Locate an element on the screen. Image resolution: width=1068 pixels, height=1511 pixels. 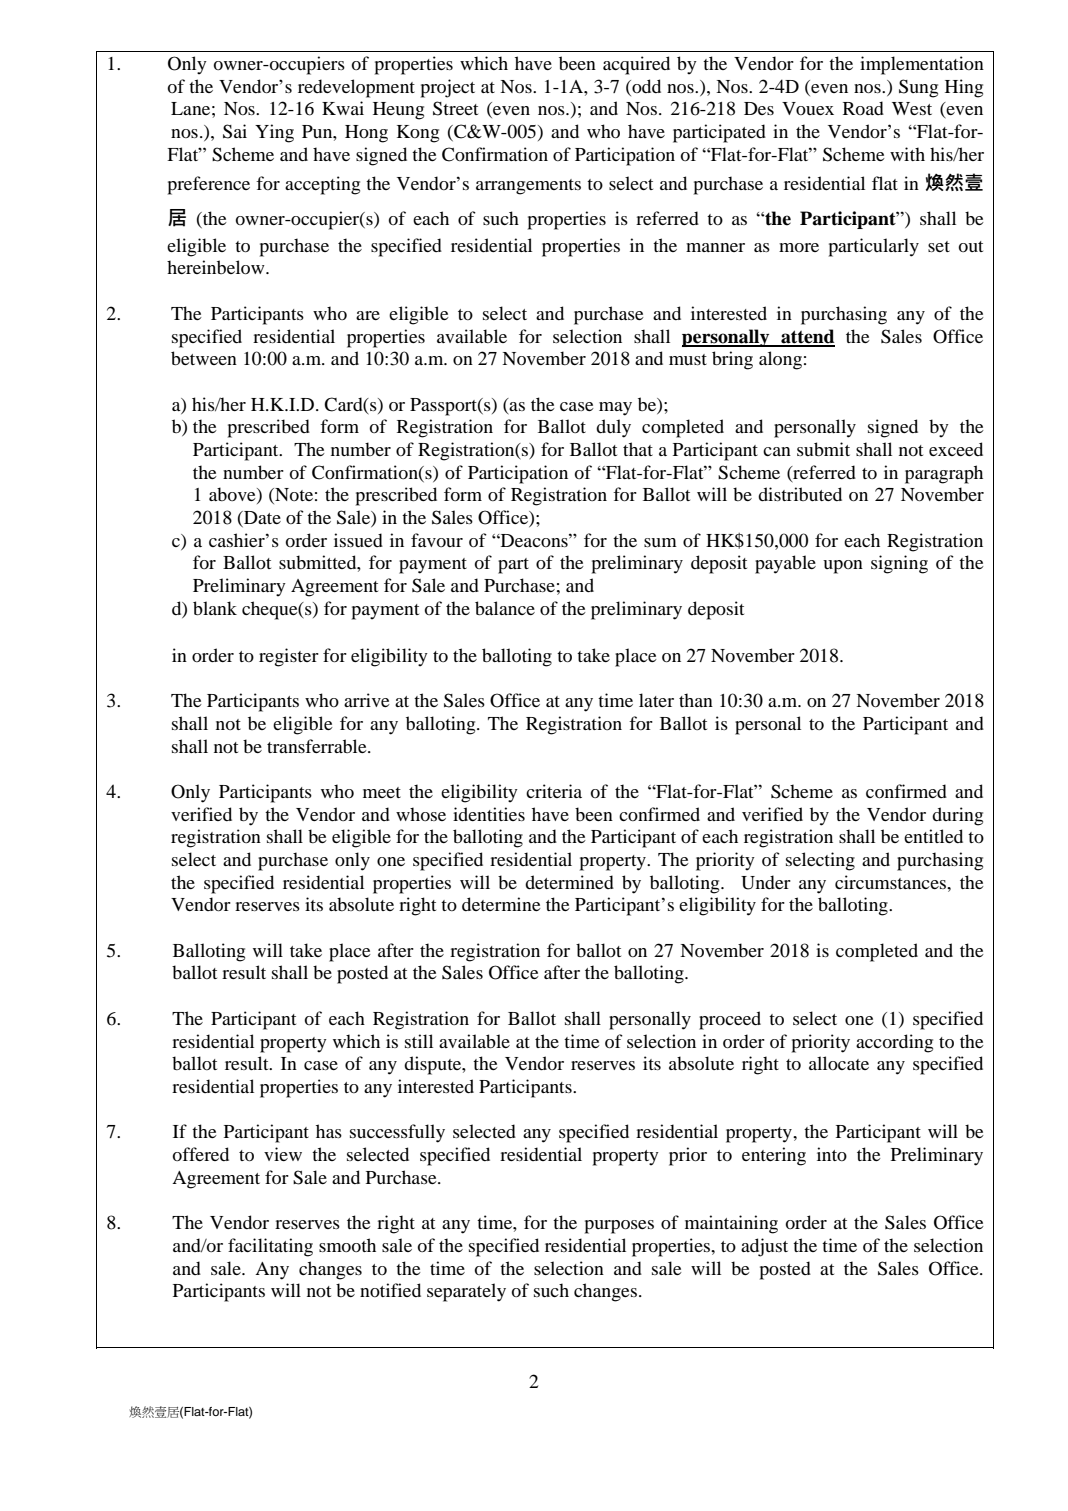
according is located at coordinates (894, 1043).
